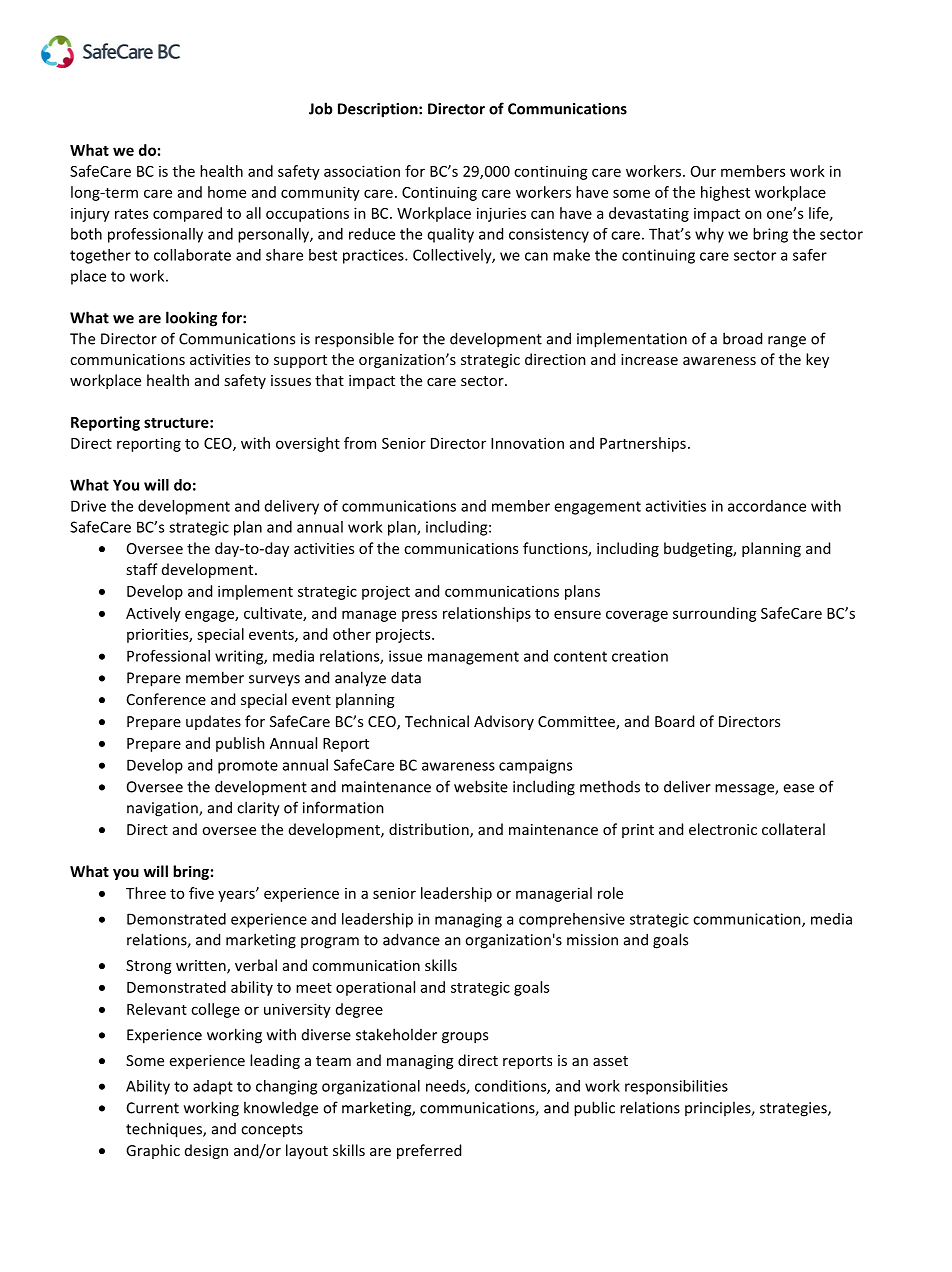 The height and width of the screenshot is (1272, 952). Describe the element at coordinates (362, 171) in the screenshot. I see `association` at that location.
